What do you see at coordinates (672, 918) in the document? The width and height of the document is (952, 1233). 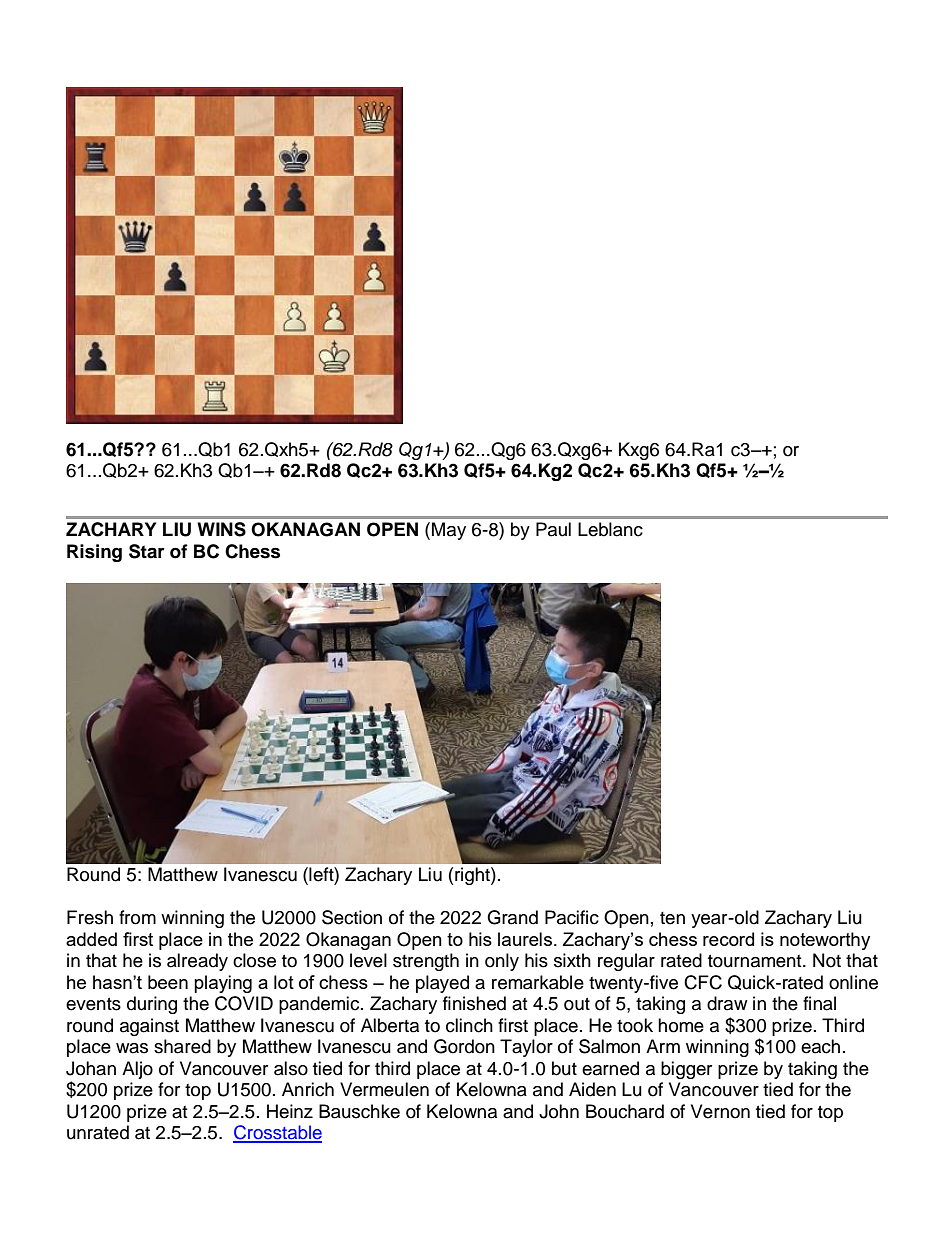 I see `ten` at bounding box center [672, 918].
